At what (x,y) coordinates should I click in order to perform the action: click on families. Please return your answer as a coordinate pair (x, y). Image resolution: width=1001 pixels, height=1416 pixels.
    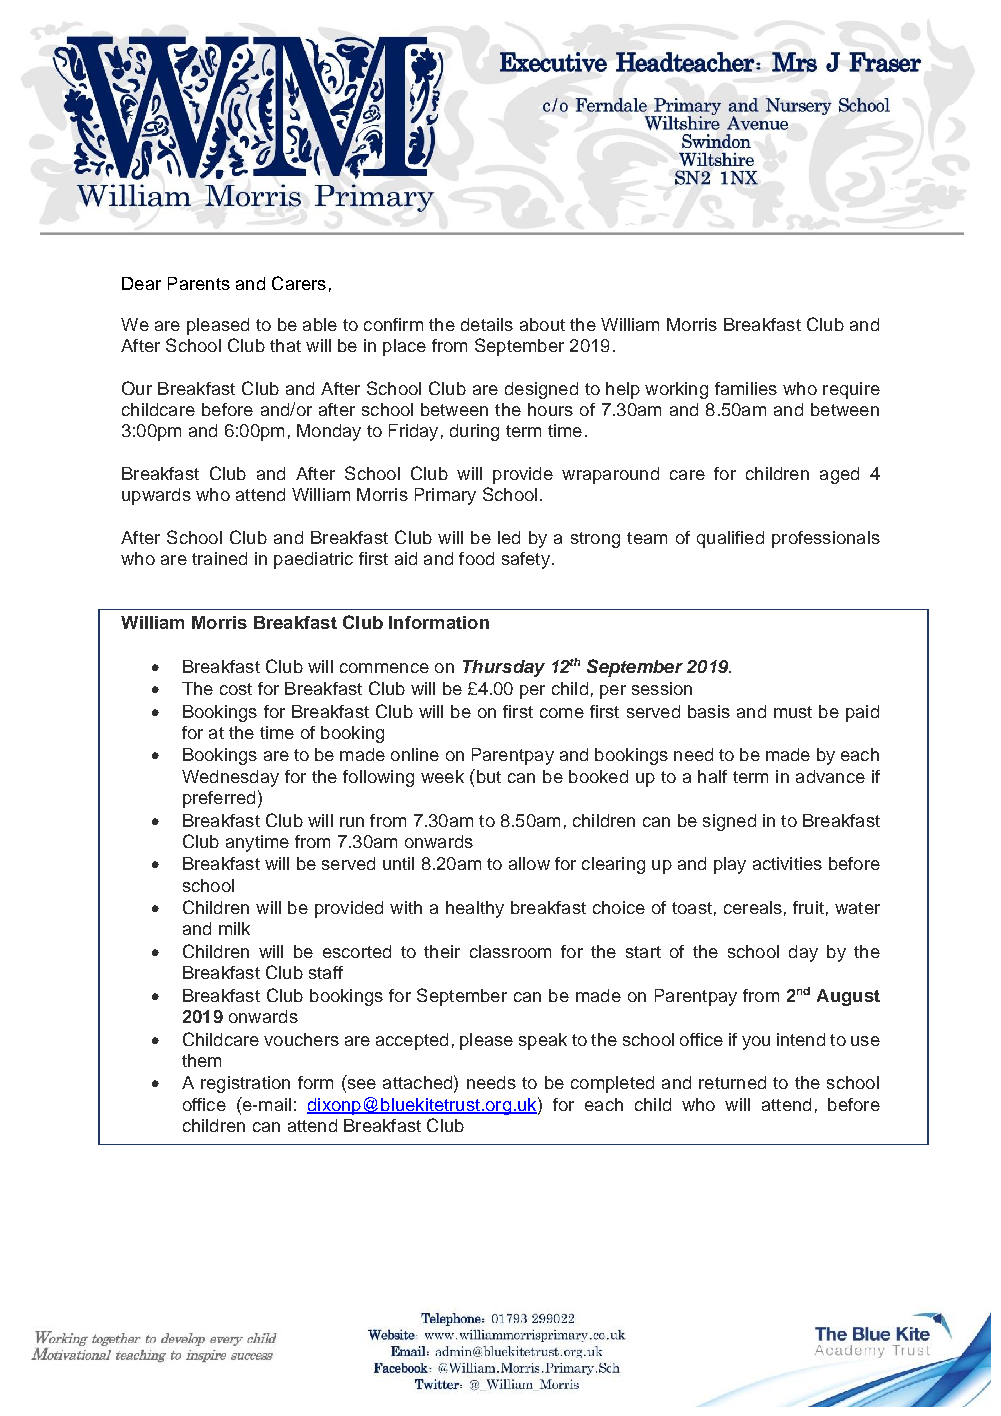
    Looking at the image, I should click on (746, 388).
